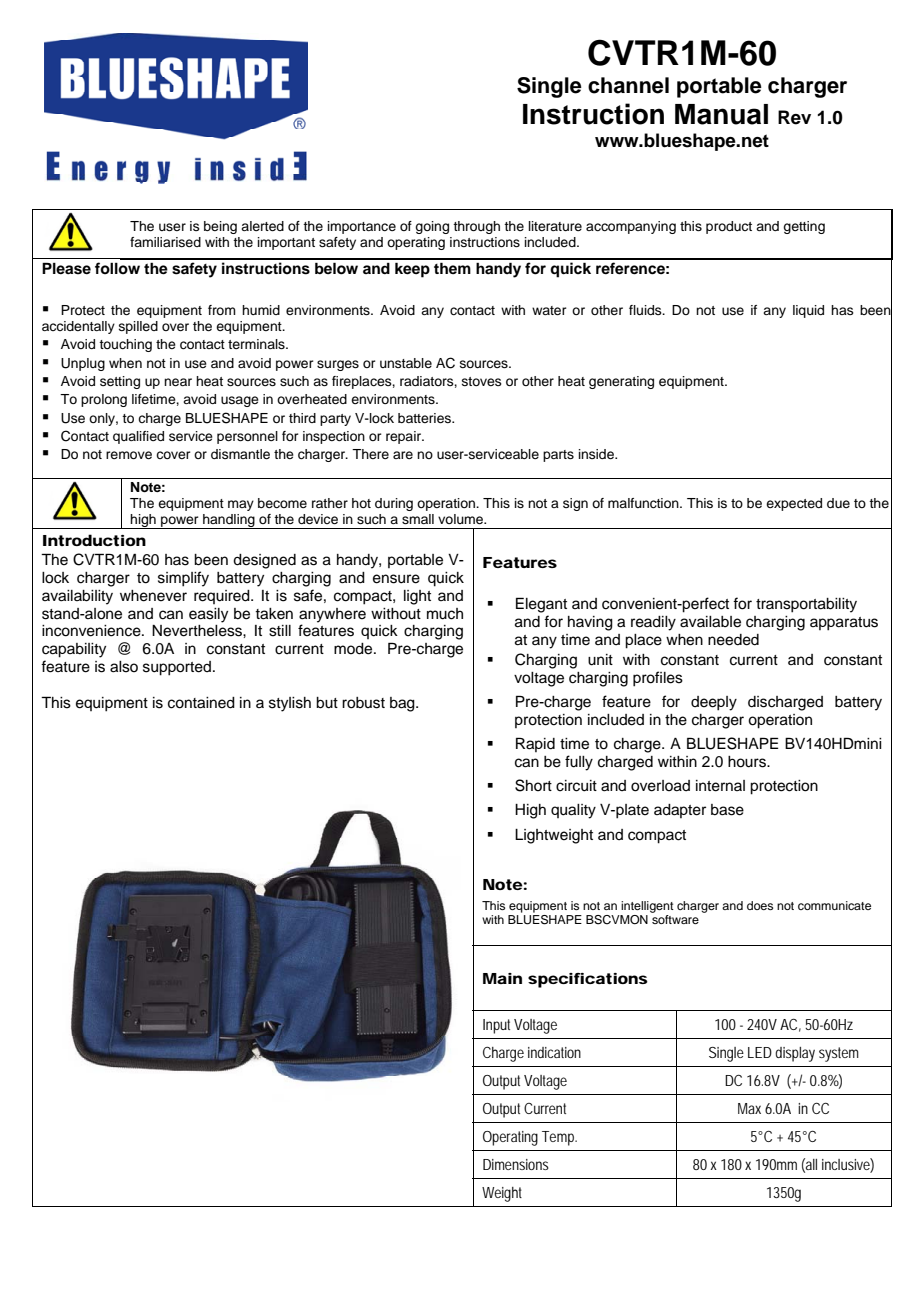  What do you see at coordinates (516, 1164) in the document?
I see `Dimensions` at bounding box center [516, 1164].
